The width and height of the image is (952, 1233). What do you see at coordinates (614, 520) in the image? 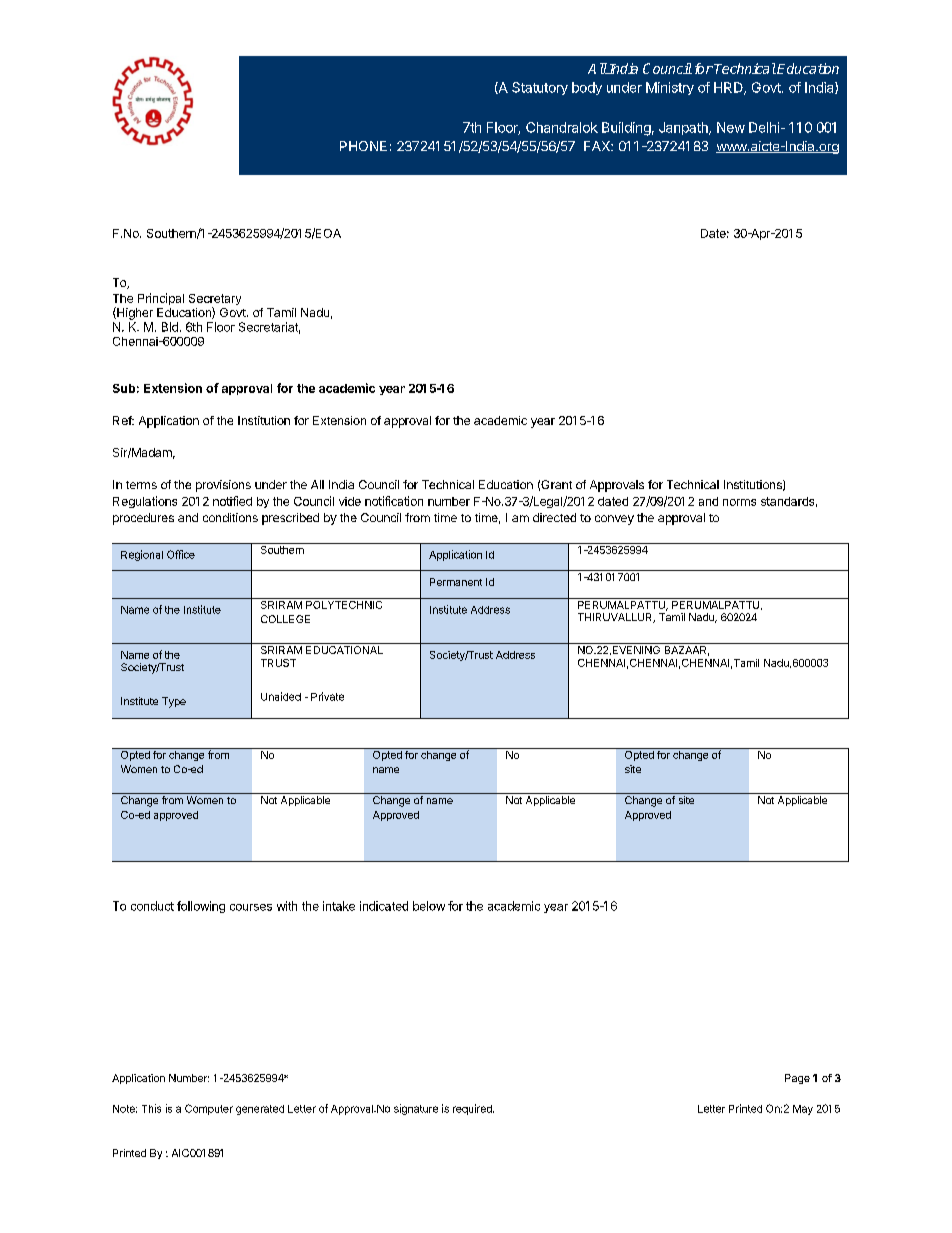
I see `convey` at bounding box center [614, 520].
